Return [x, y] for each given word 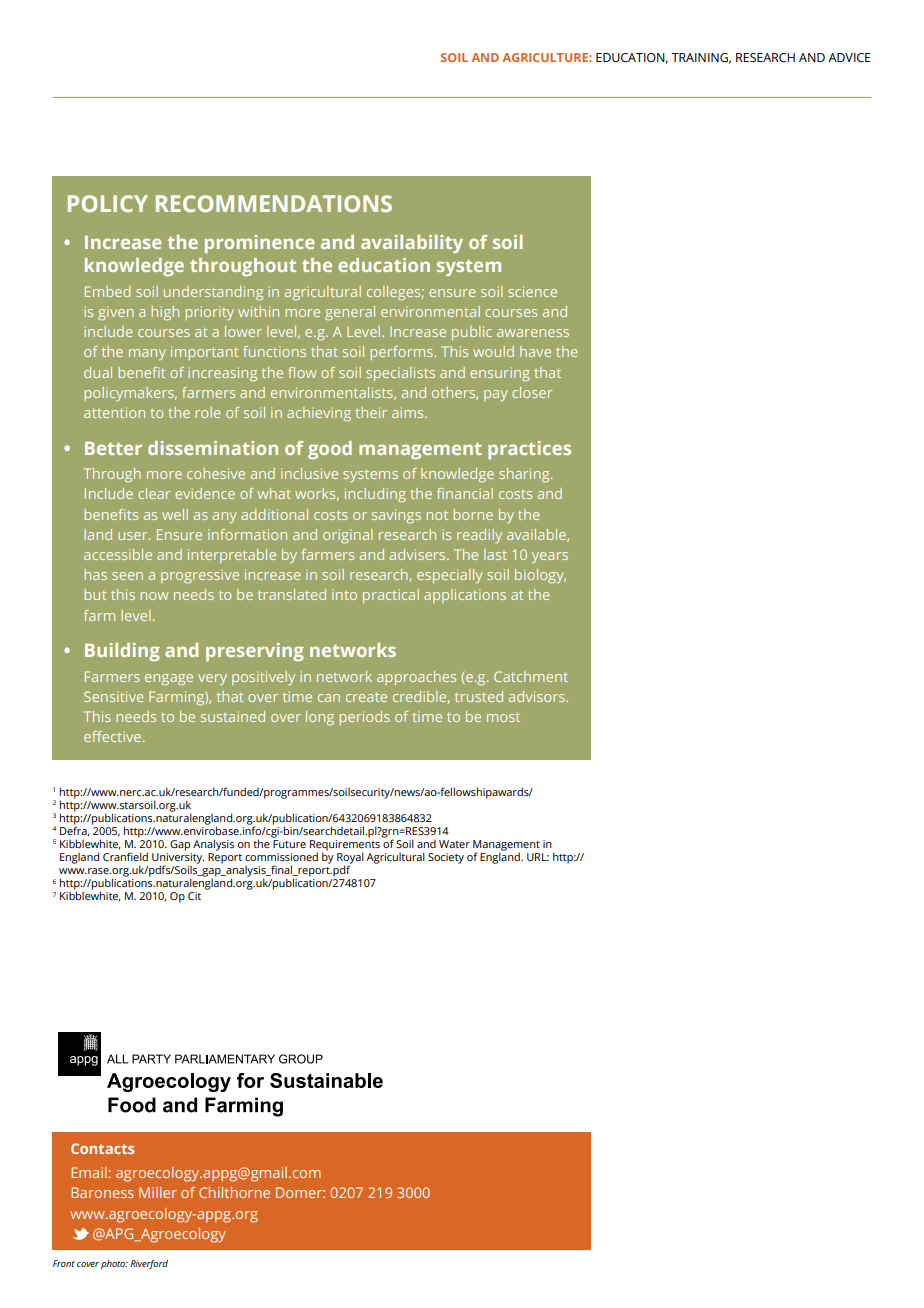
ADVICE [849, 58]
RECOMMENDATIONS [274, 203]
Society [446, 858]
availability [412, 244]
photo [114, 1264]
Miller [158, 1192]
